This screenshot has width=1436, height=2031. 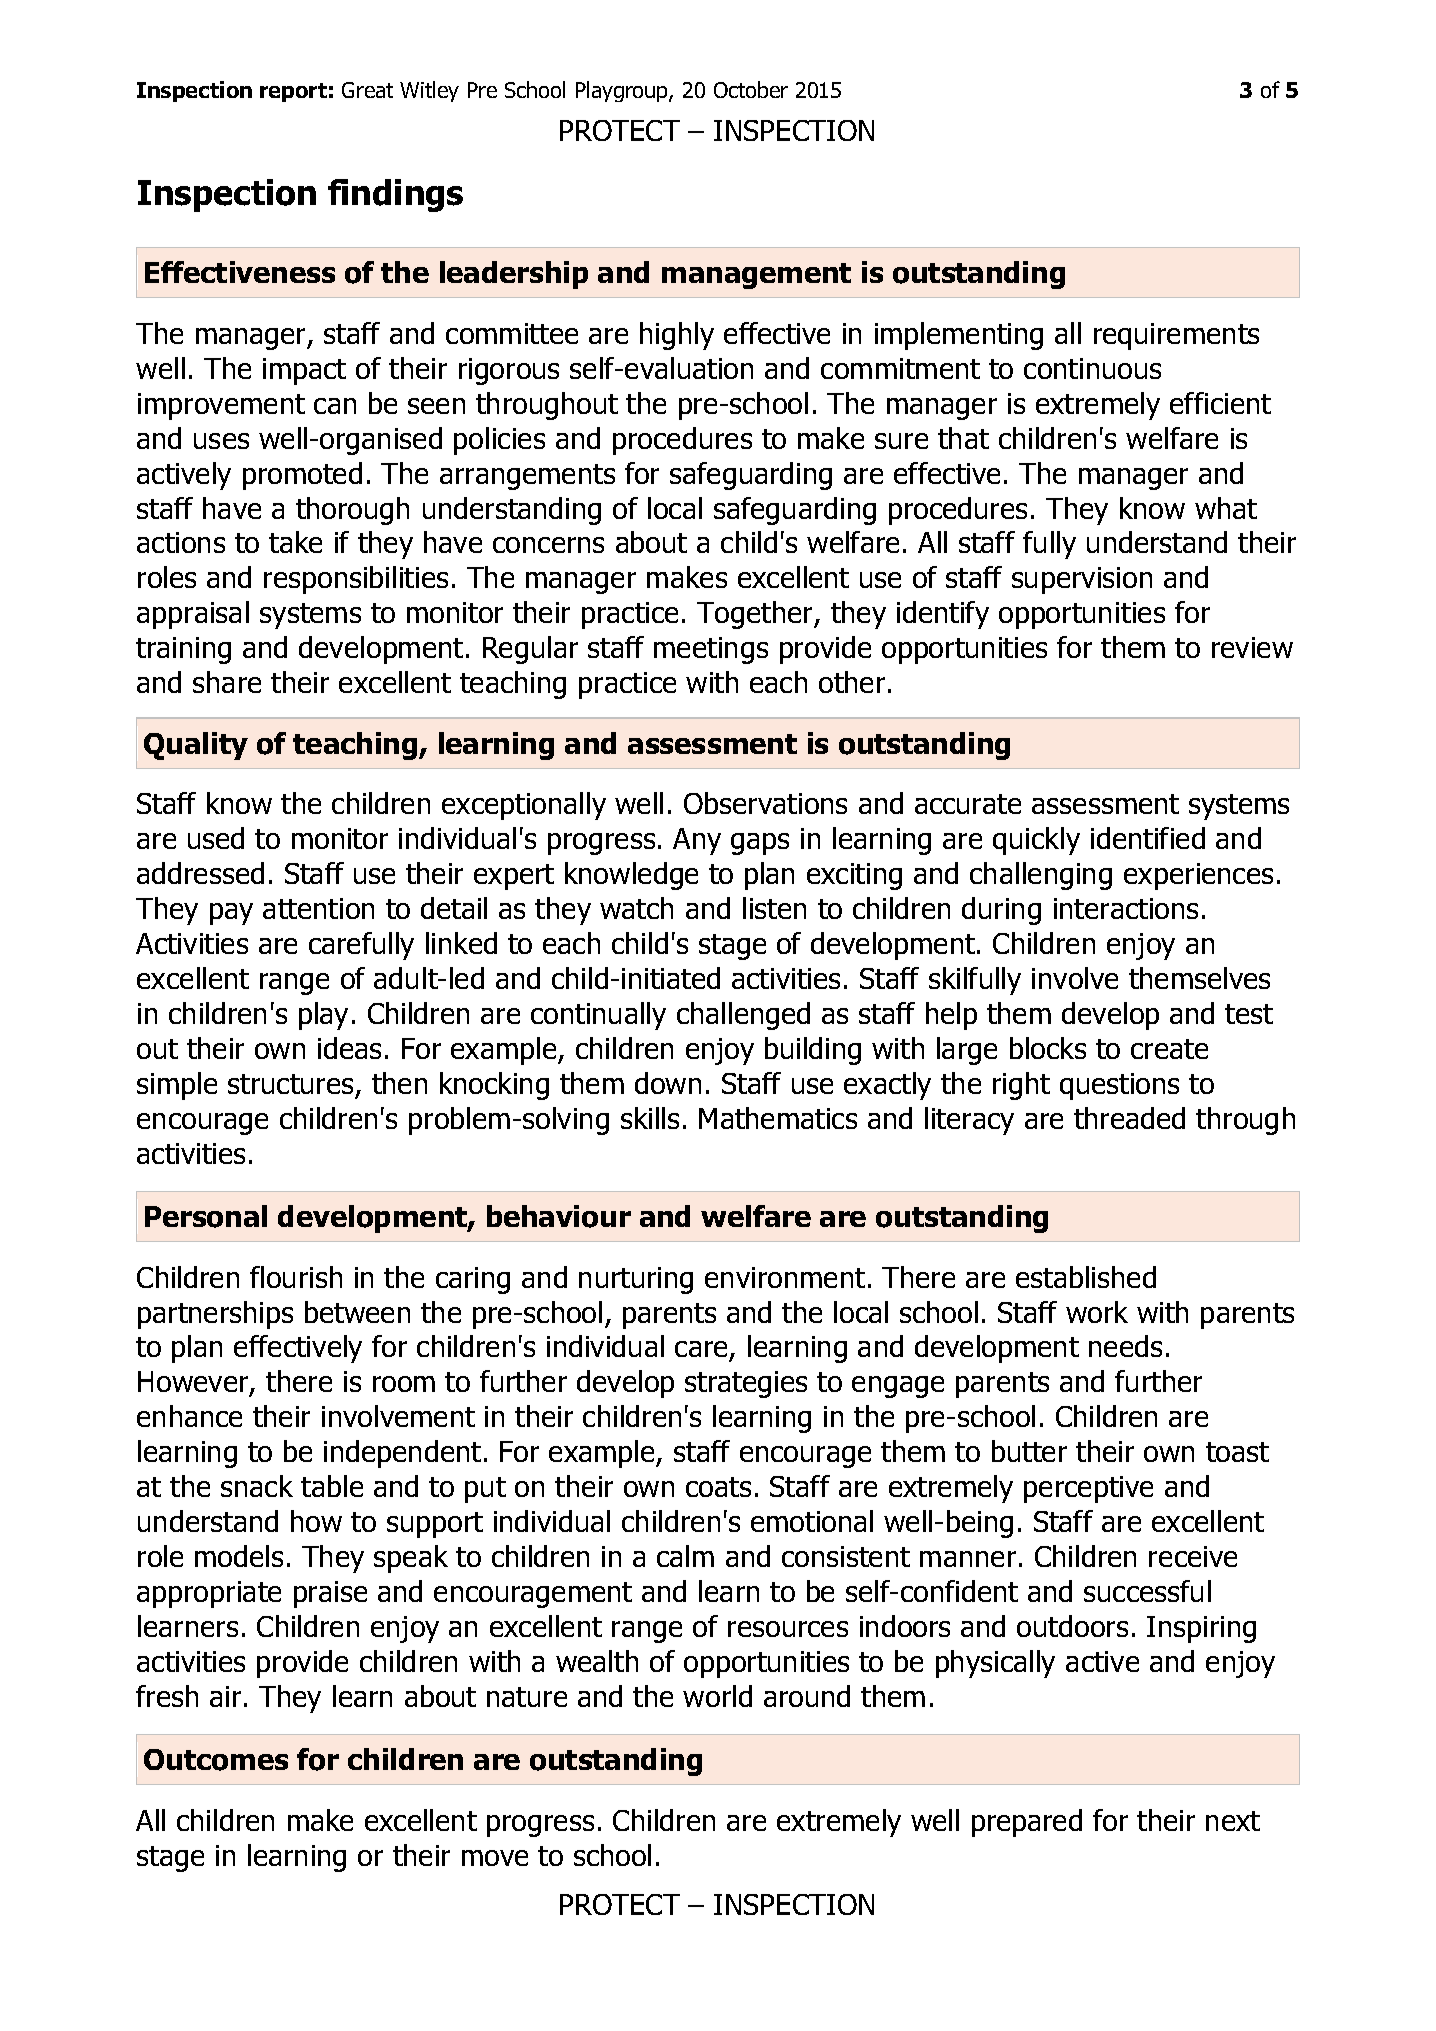 I want to click on prepared, so click(x=1027, y=1823).
